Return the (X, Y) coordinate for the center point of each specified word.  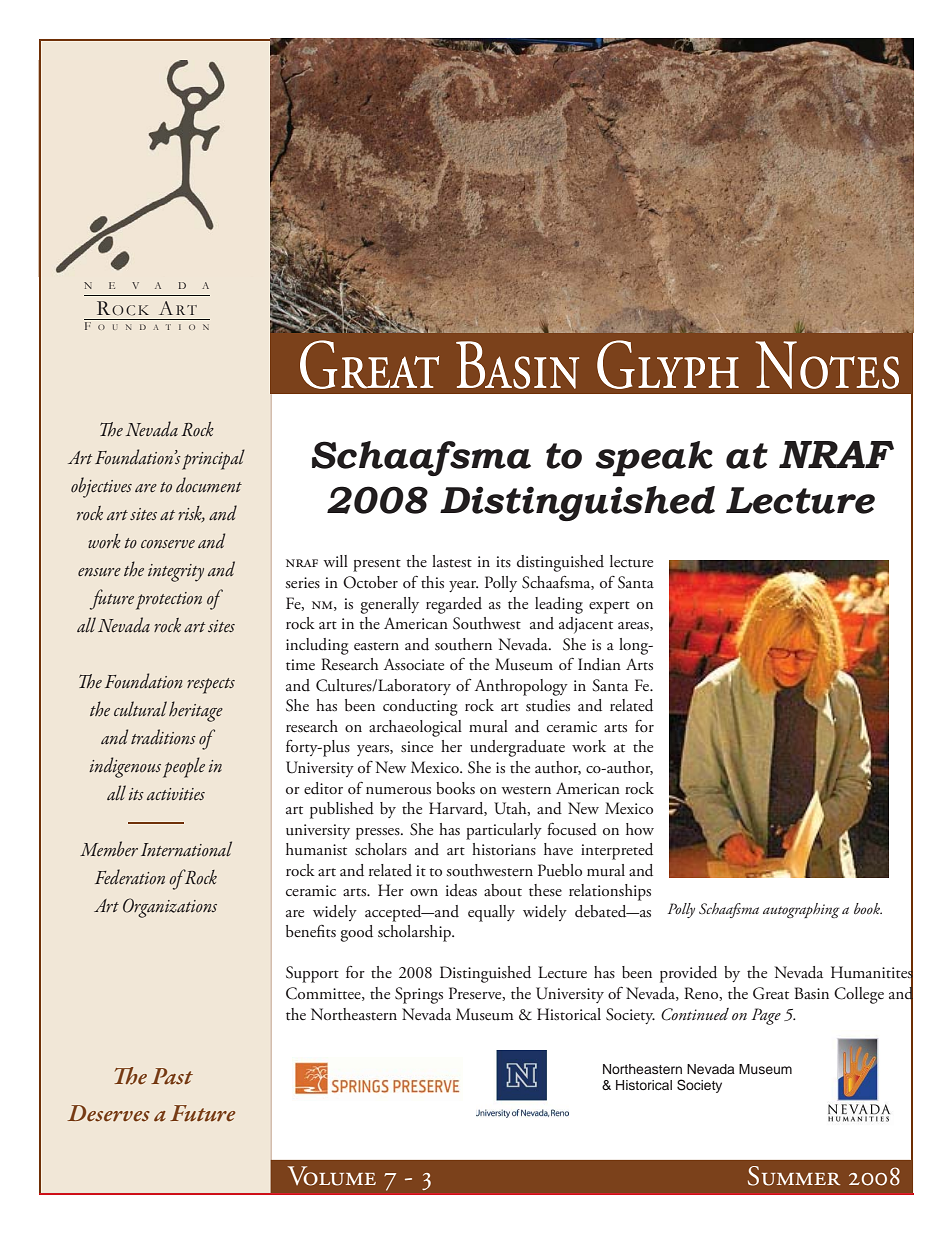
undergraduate (517, 748)
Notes (827, 365)
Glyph (668, 364)
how (640, 829)
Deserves (108, 1113)
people (184, 767)
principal (213, 459)
